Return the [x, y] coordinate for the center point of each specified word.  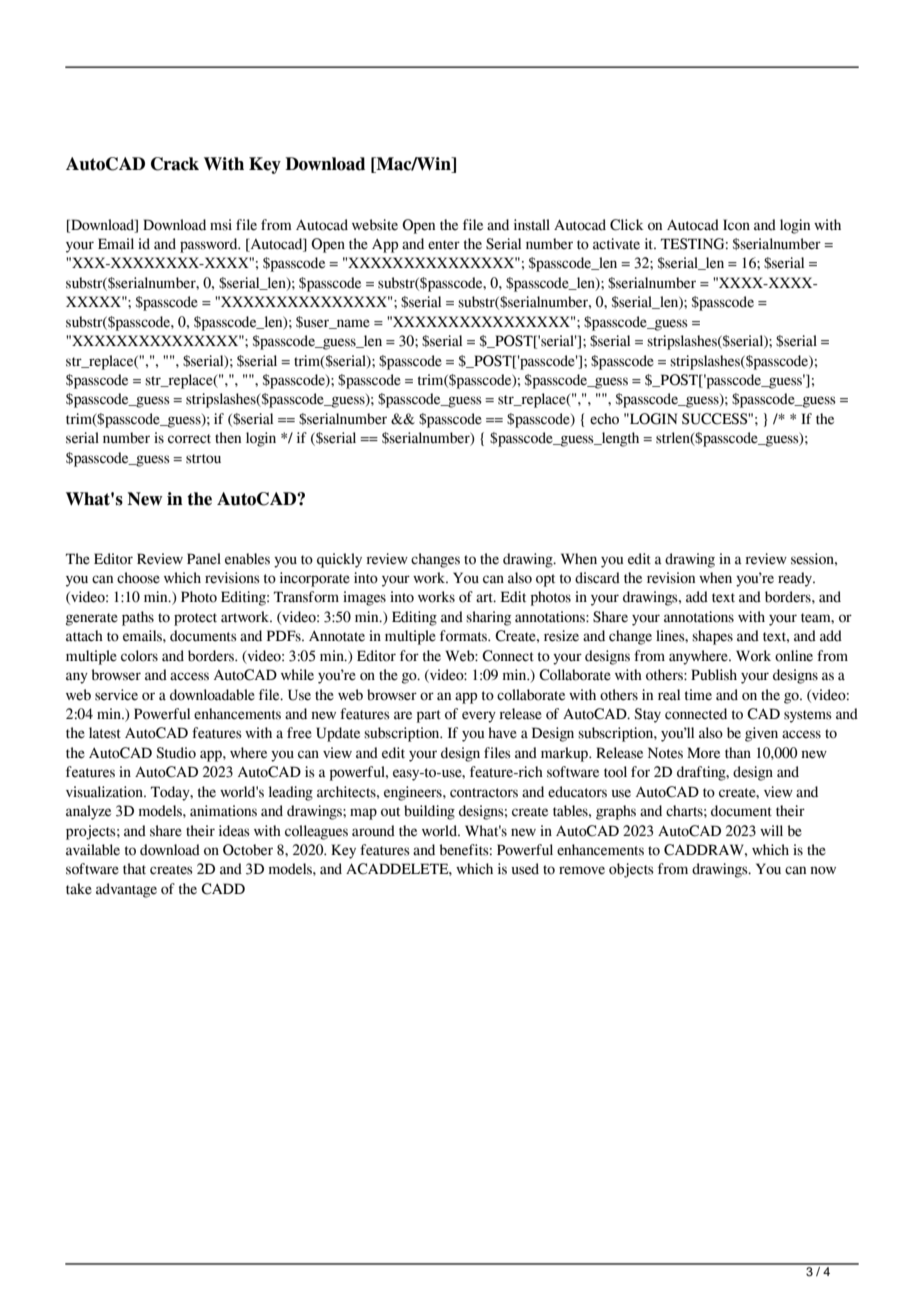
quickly [339, 560]
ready [796, 579]
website [375, 225]
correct [189, 439]
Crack [175, 164]
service [116, 695]
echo [604, 419]
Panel [204, 559]
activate [616, 244]
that [134, 869]
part [429, 716]
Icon [736, 225]
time [698, 695]
